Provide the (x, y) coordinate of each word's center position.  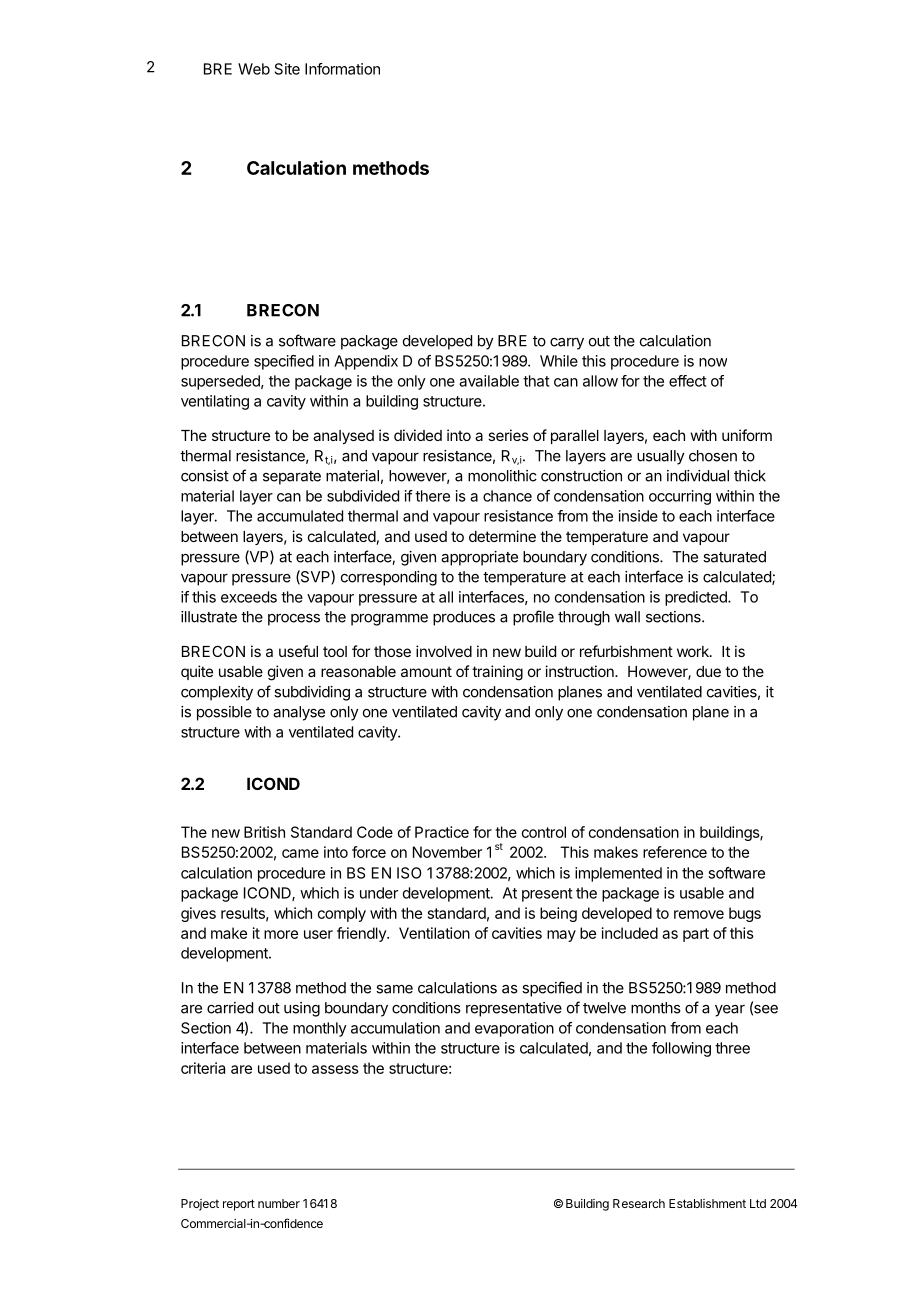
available (489, 381)
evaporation (514, 1029)
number (279, 1203)
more (281, 934)
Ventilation (434, 933)
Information (342, 69)
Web (254, 69)
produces (464, 618)
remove (699, 914)
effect (687, 381)
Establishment (707, 1203)
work (694, 651)
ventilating (215, 402)
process (294, 620)
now (713, 362)
